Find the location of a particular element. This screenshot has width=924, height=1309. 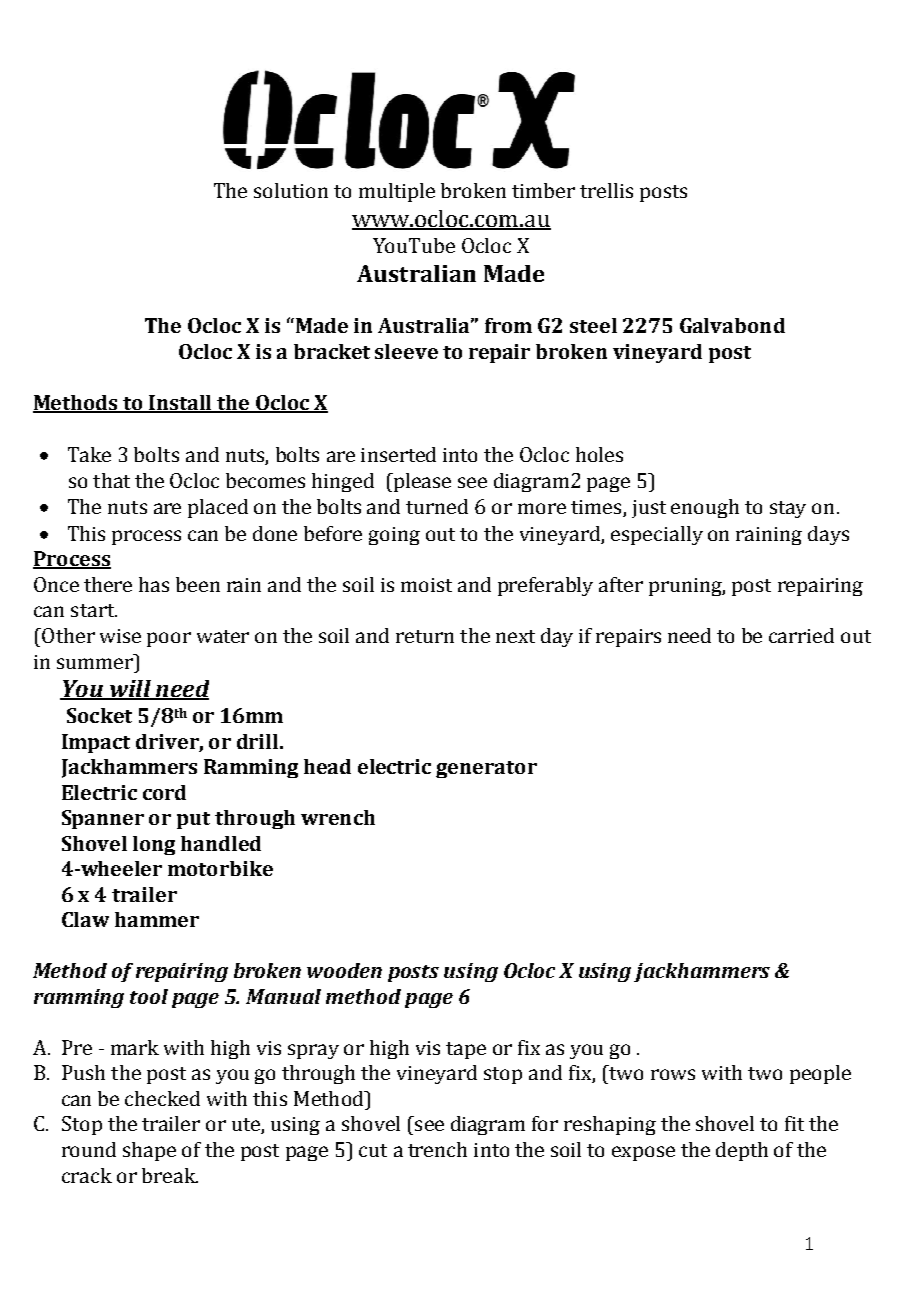

carried is located at coordinates (801, 635).
